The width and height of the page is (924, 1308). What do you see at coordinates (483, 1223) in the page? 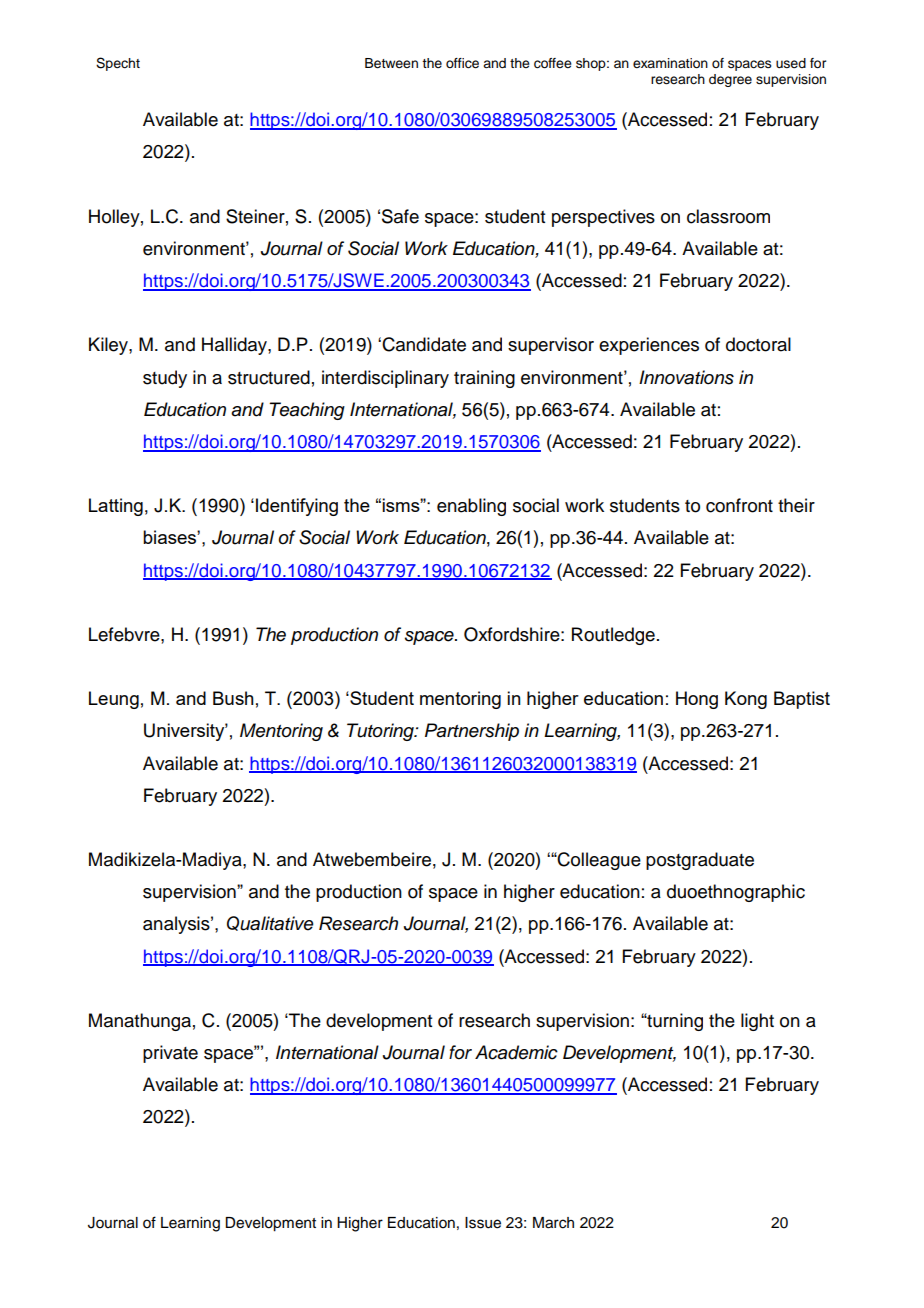
I see `Issue` at bounding box center [483, 1223].
